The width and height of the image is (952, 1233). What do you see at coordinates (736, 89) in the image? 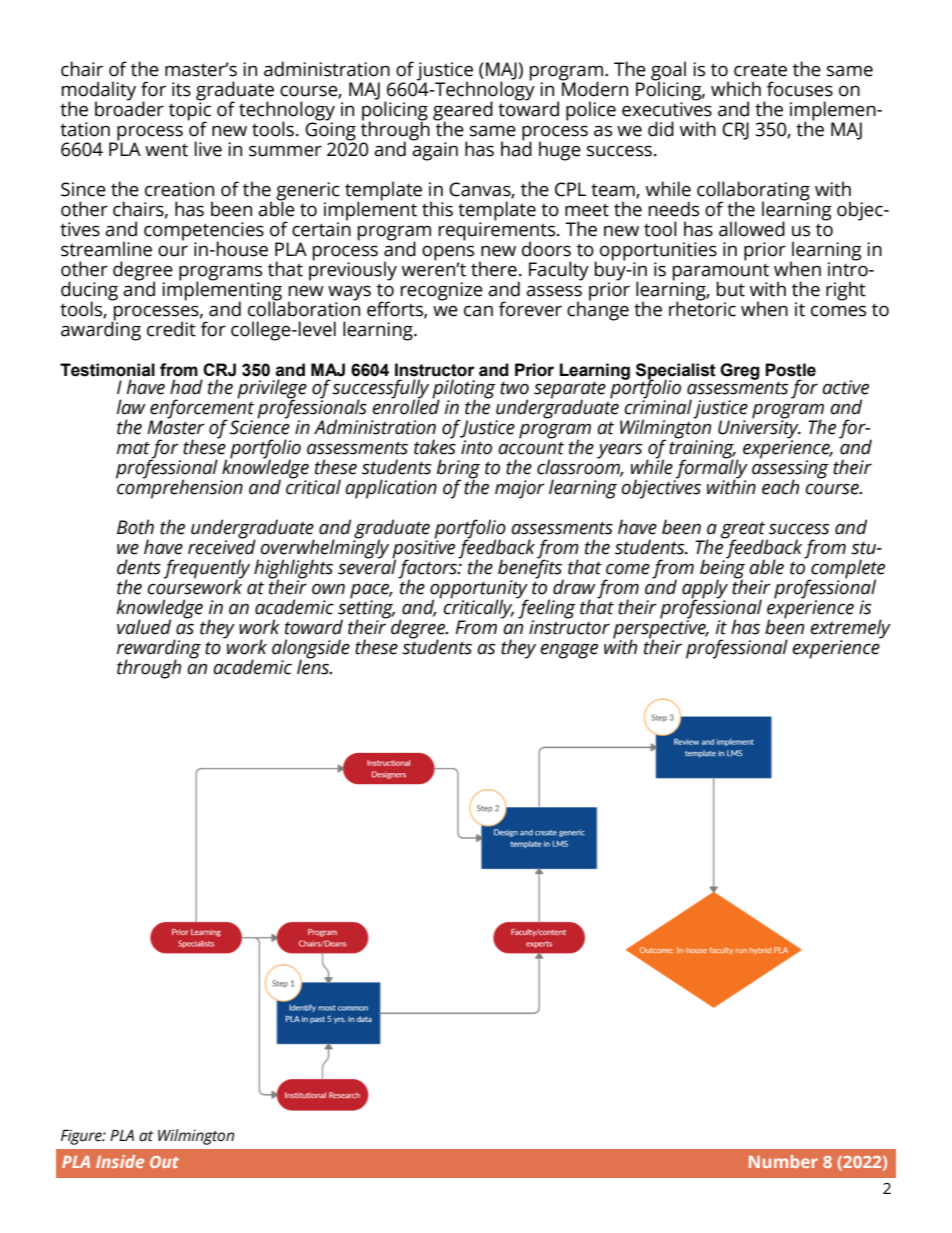
I see `which` at bounding box center [736, 89].
